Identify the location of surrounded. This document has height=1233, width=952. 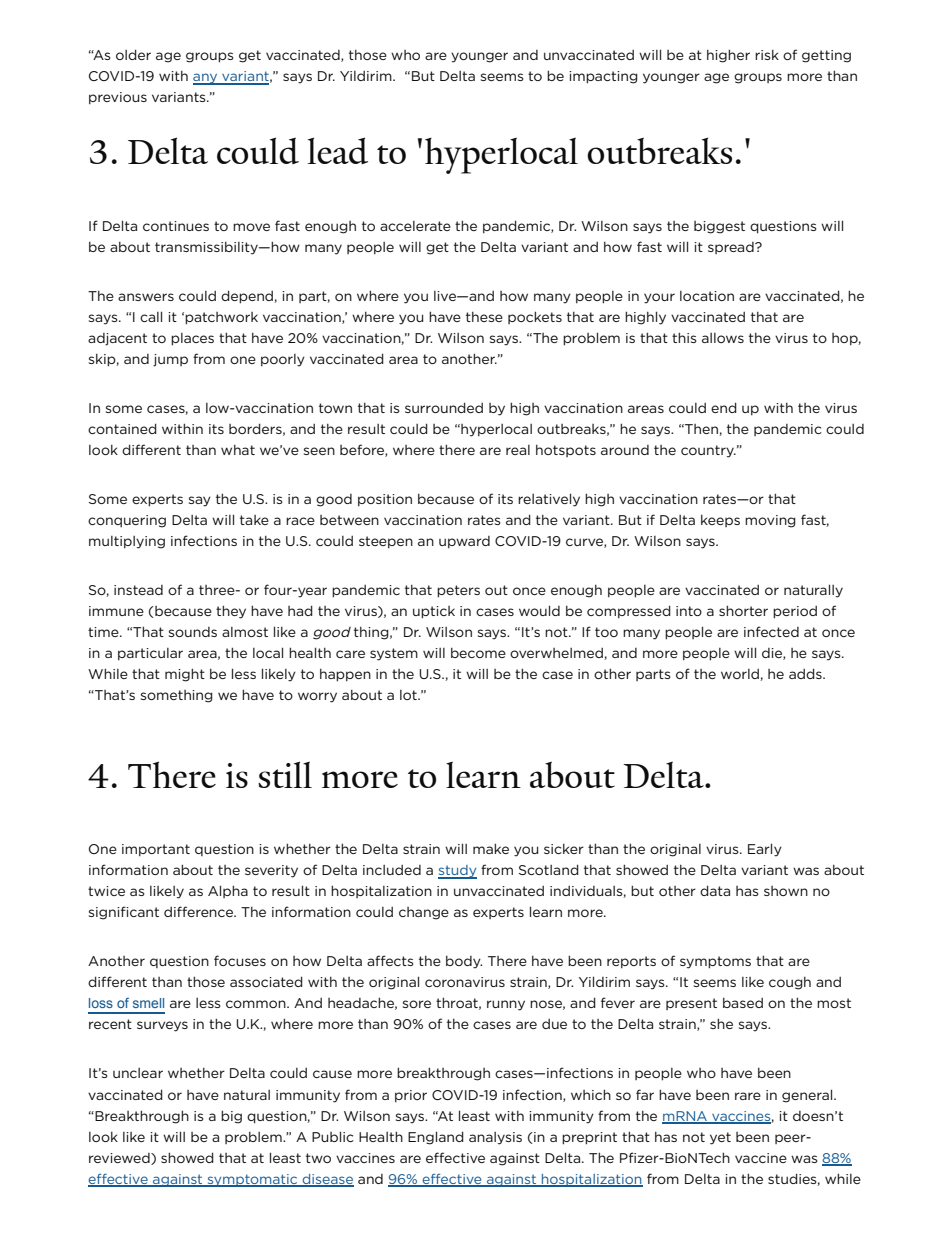
(444, 407).
